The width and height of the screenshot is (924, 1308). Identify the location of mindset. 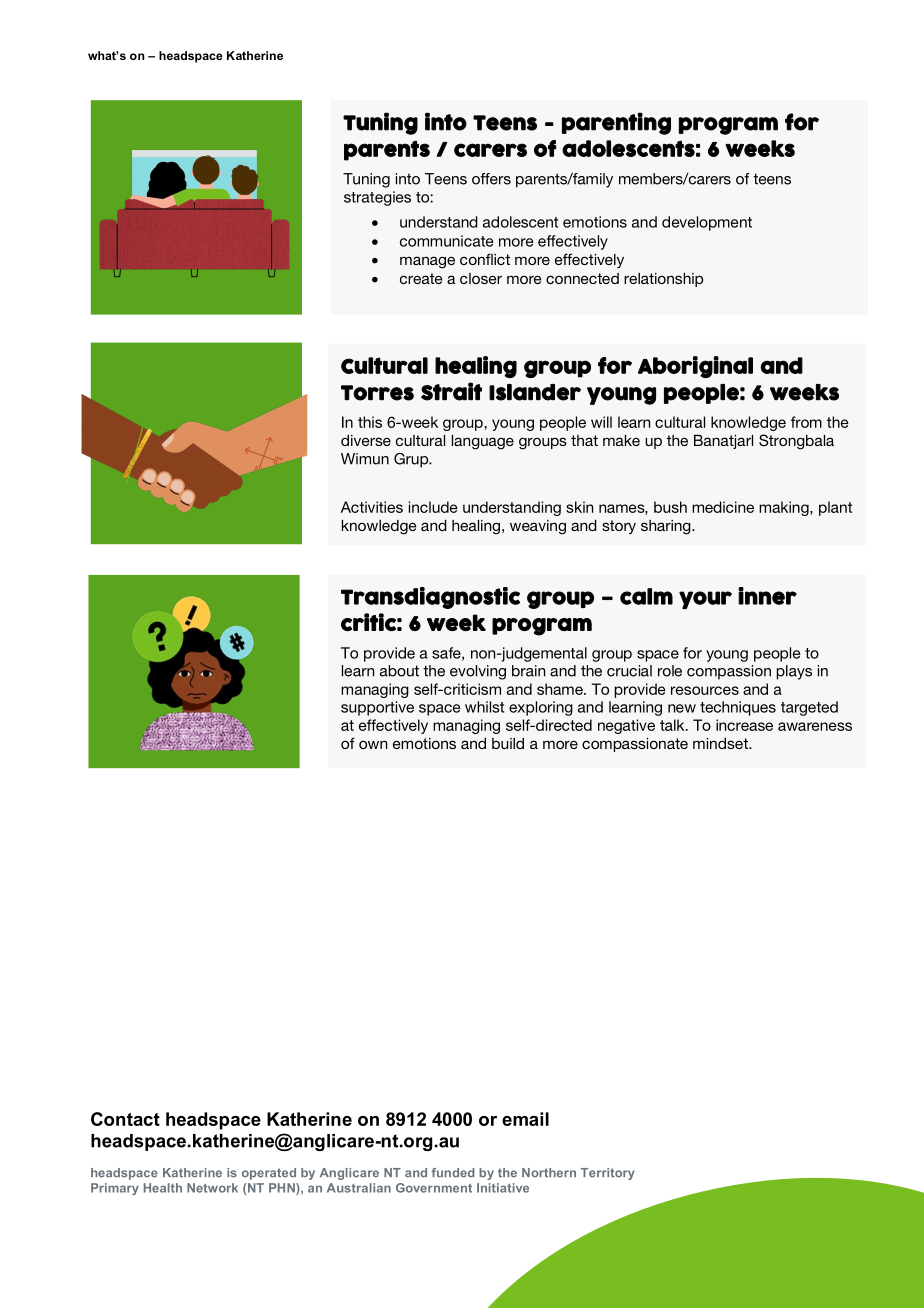
(721, 743).
